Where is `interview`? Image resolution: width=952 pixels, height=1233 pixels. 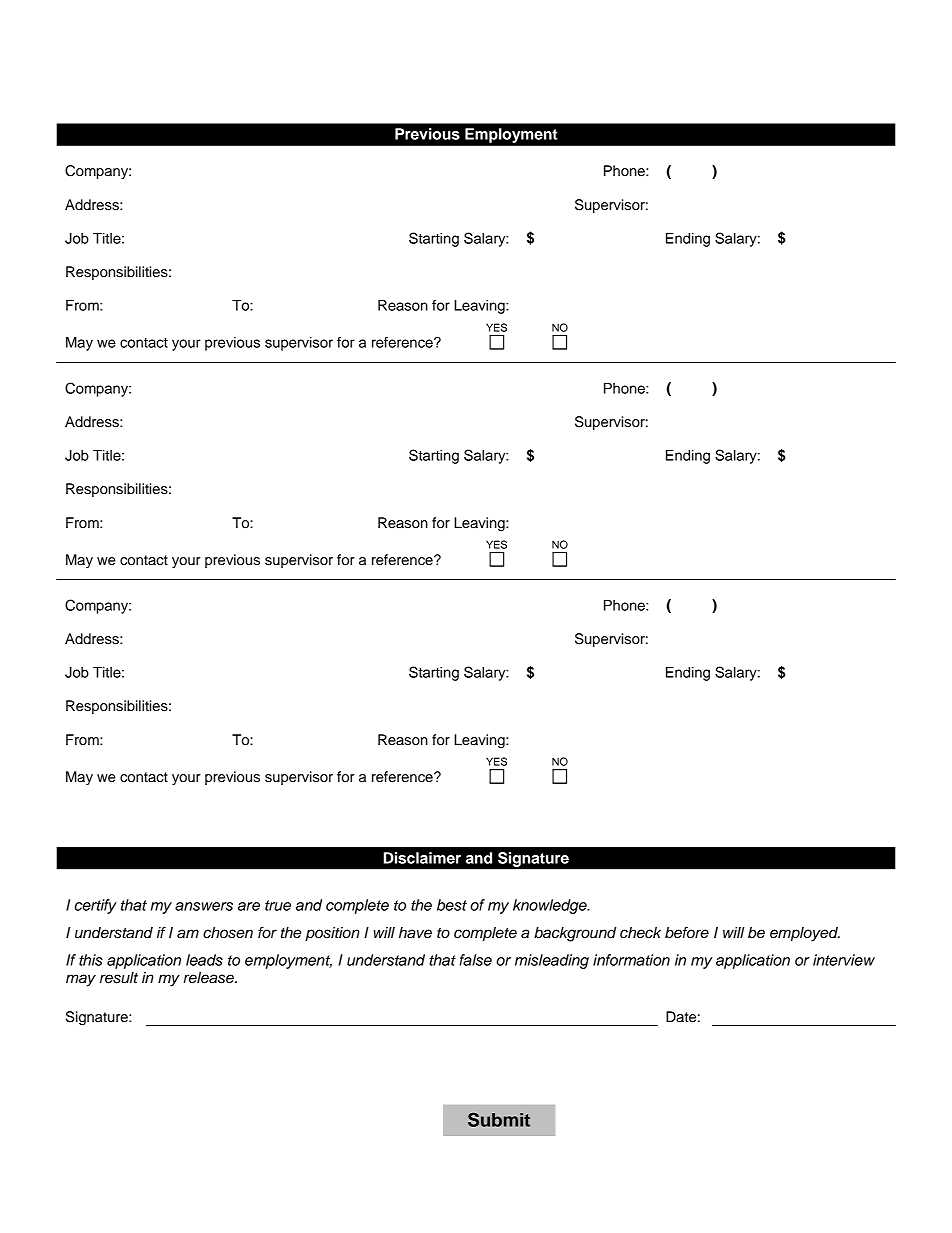 interview is located at coordinates (844, 960).
